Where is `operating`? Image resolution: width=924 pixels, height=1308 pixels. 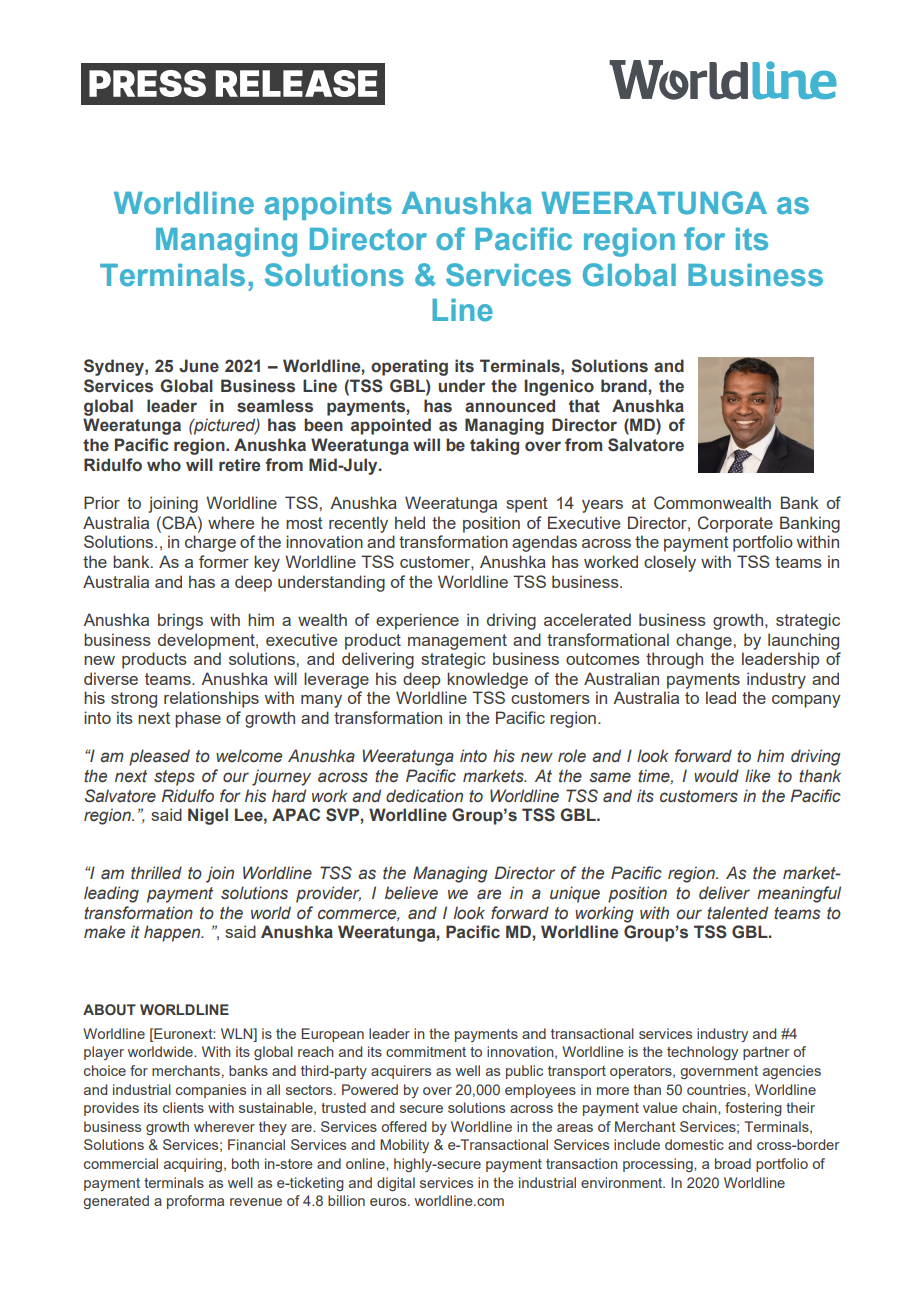
operating is located at coordinates (409, 367).
